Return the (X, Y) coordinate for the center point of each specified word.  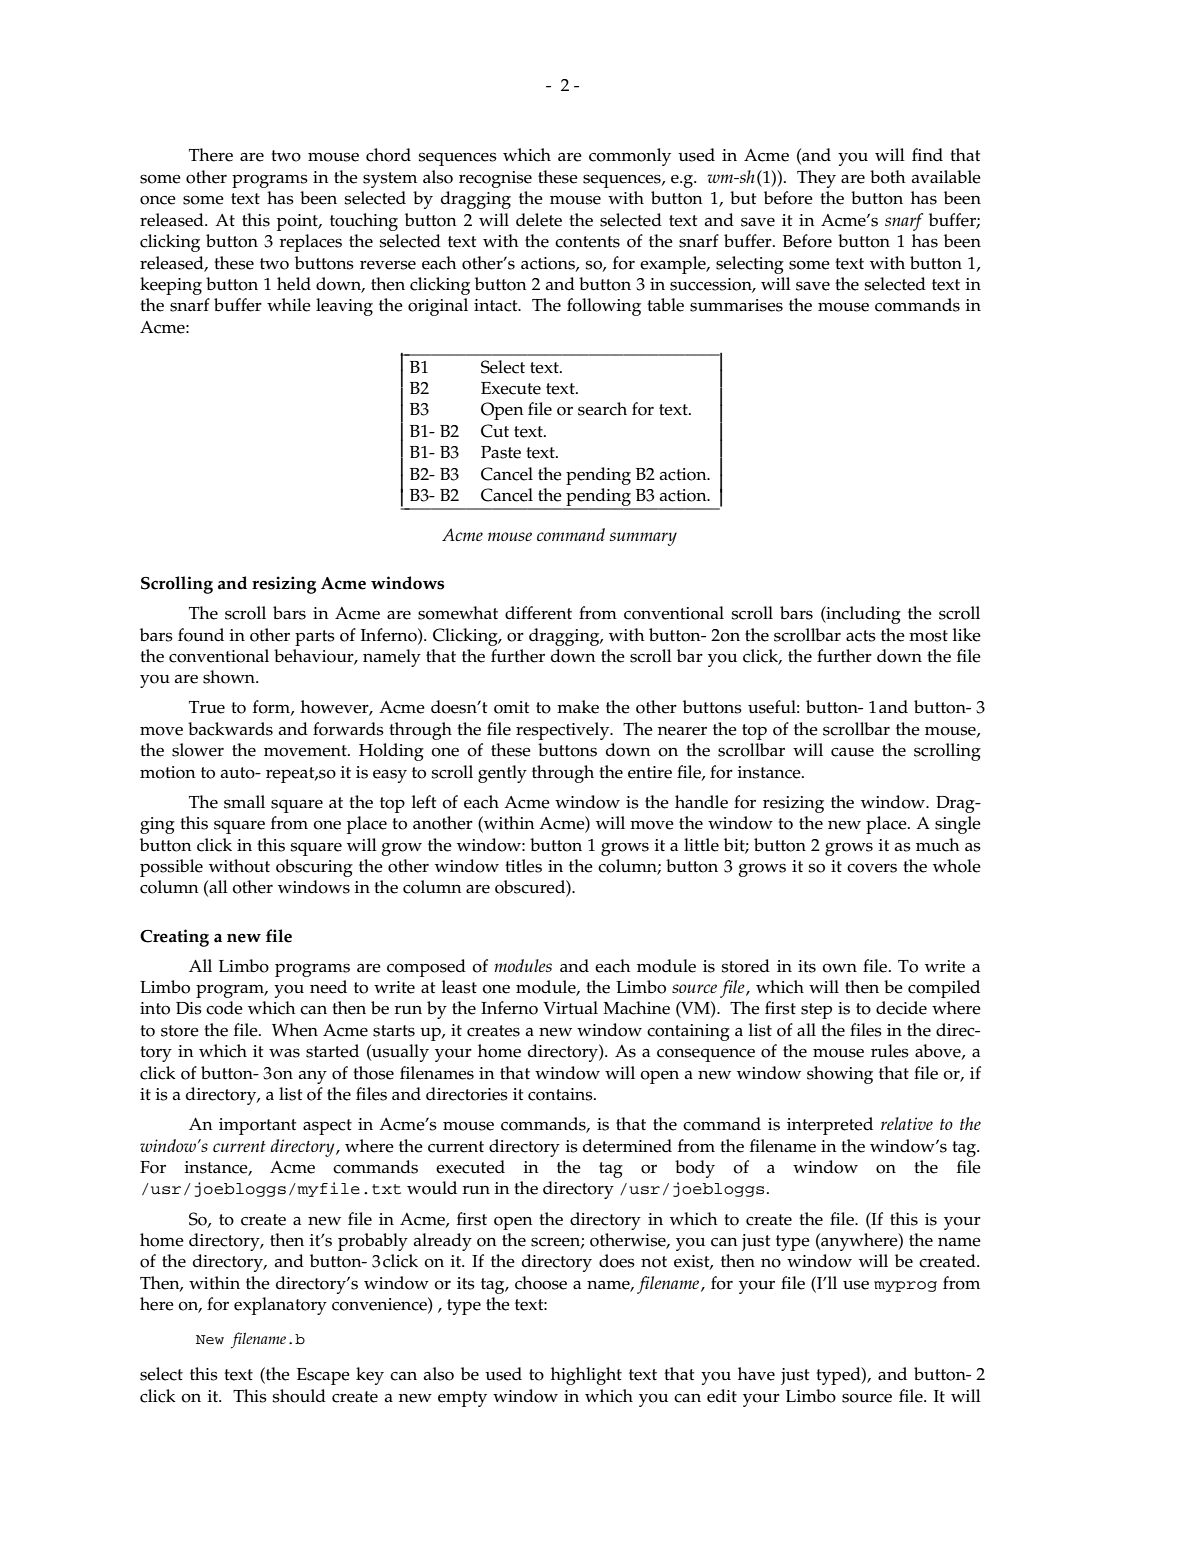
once (158, 200)
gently (502, 774)
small (244, 802)
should (299, 1396)
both (888, 177)
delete (539, 220)
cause (852, 752)
